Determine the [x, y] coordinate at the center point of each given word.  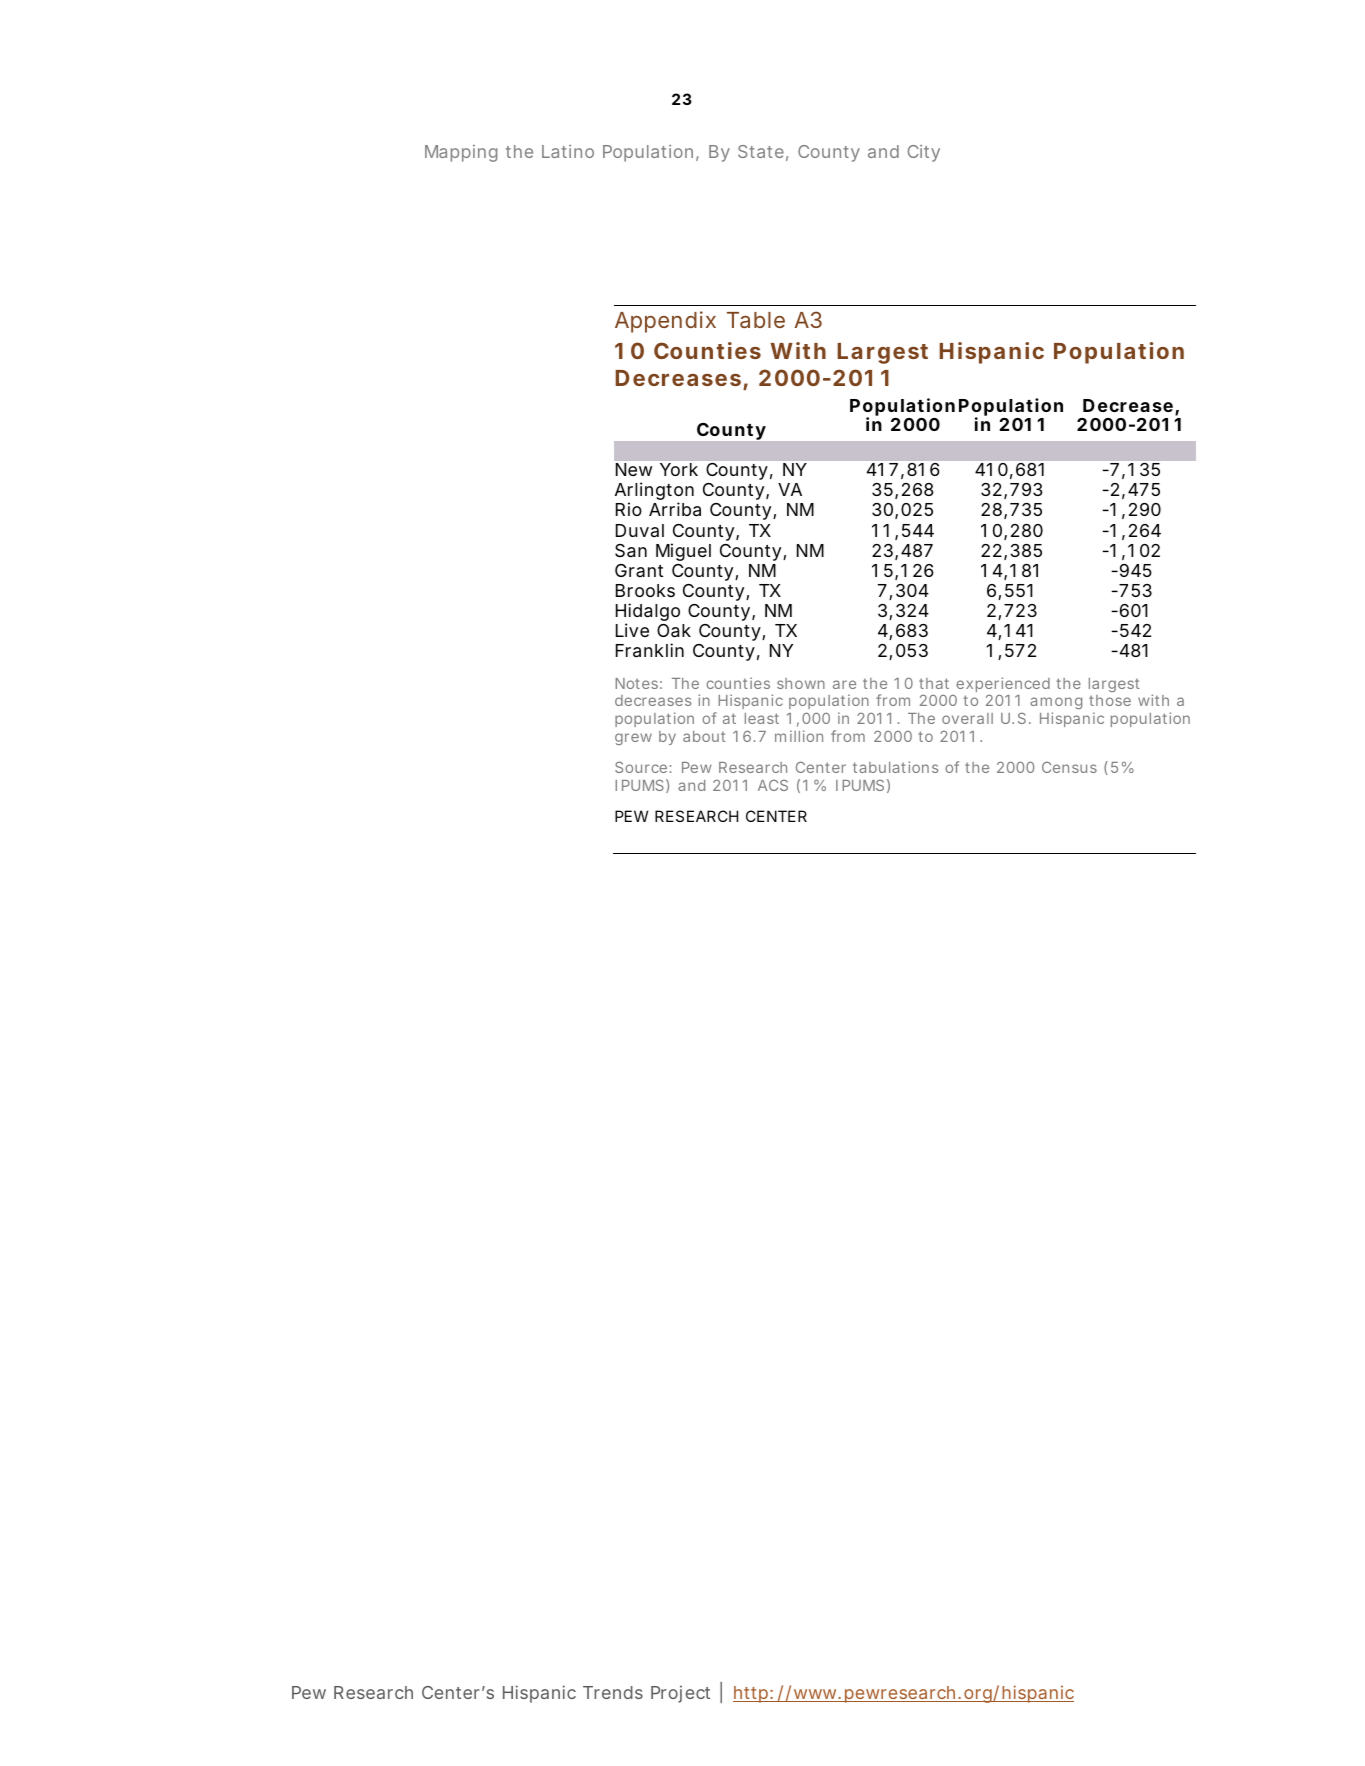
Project [680, 1694]
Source [641, 767]
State [761, 151]
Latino [568, 151]
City [923, 153]
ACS [773, 785]
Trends [613, 1692]
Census [1069, 767]
